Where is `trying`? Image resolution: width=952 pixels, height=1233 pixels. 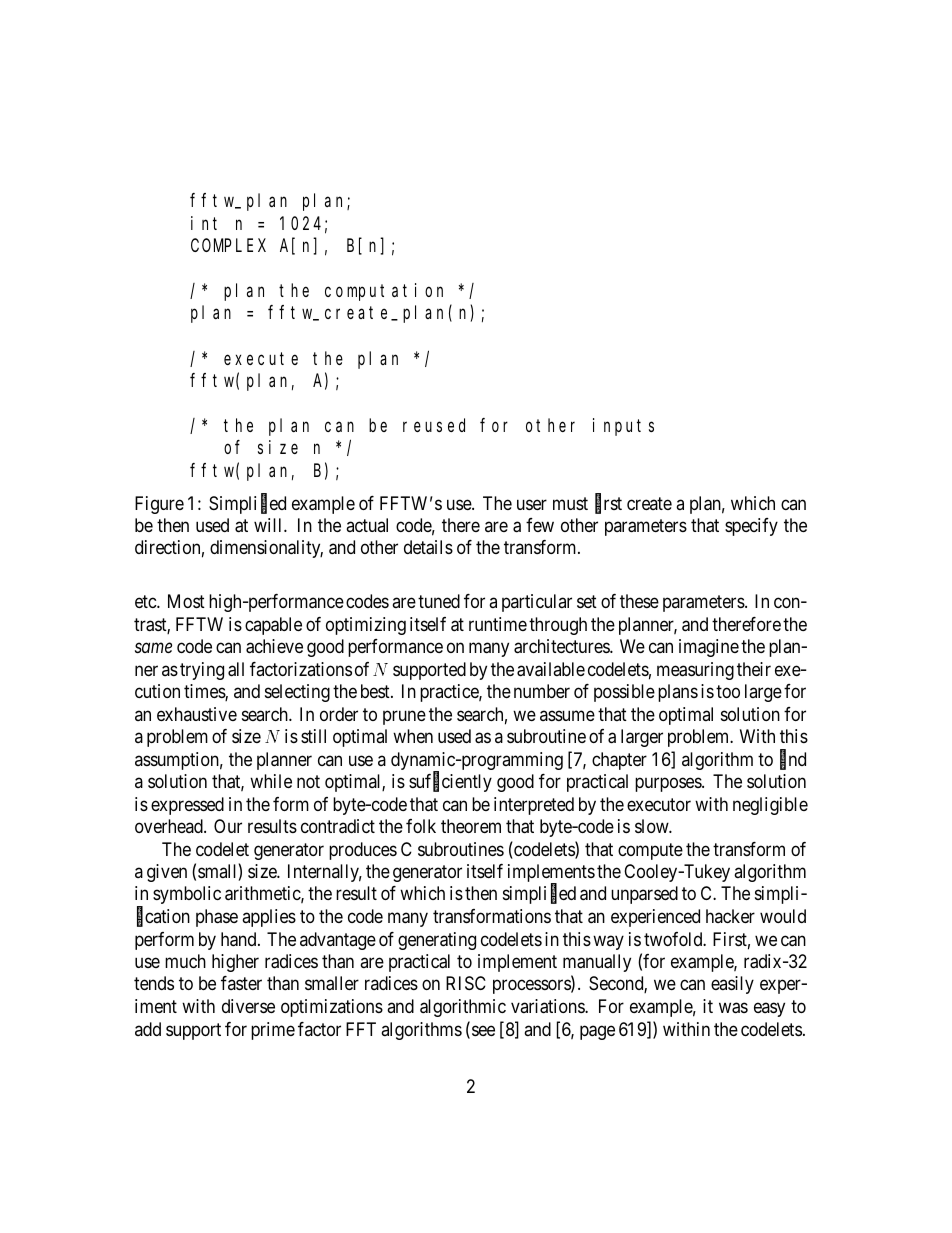 trying is located at coordinates (202, 671).
